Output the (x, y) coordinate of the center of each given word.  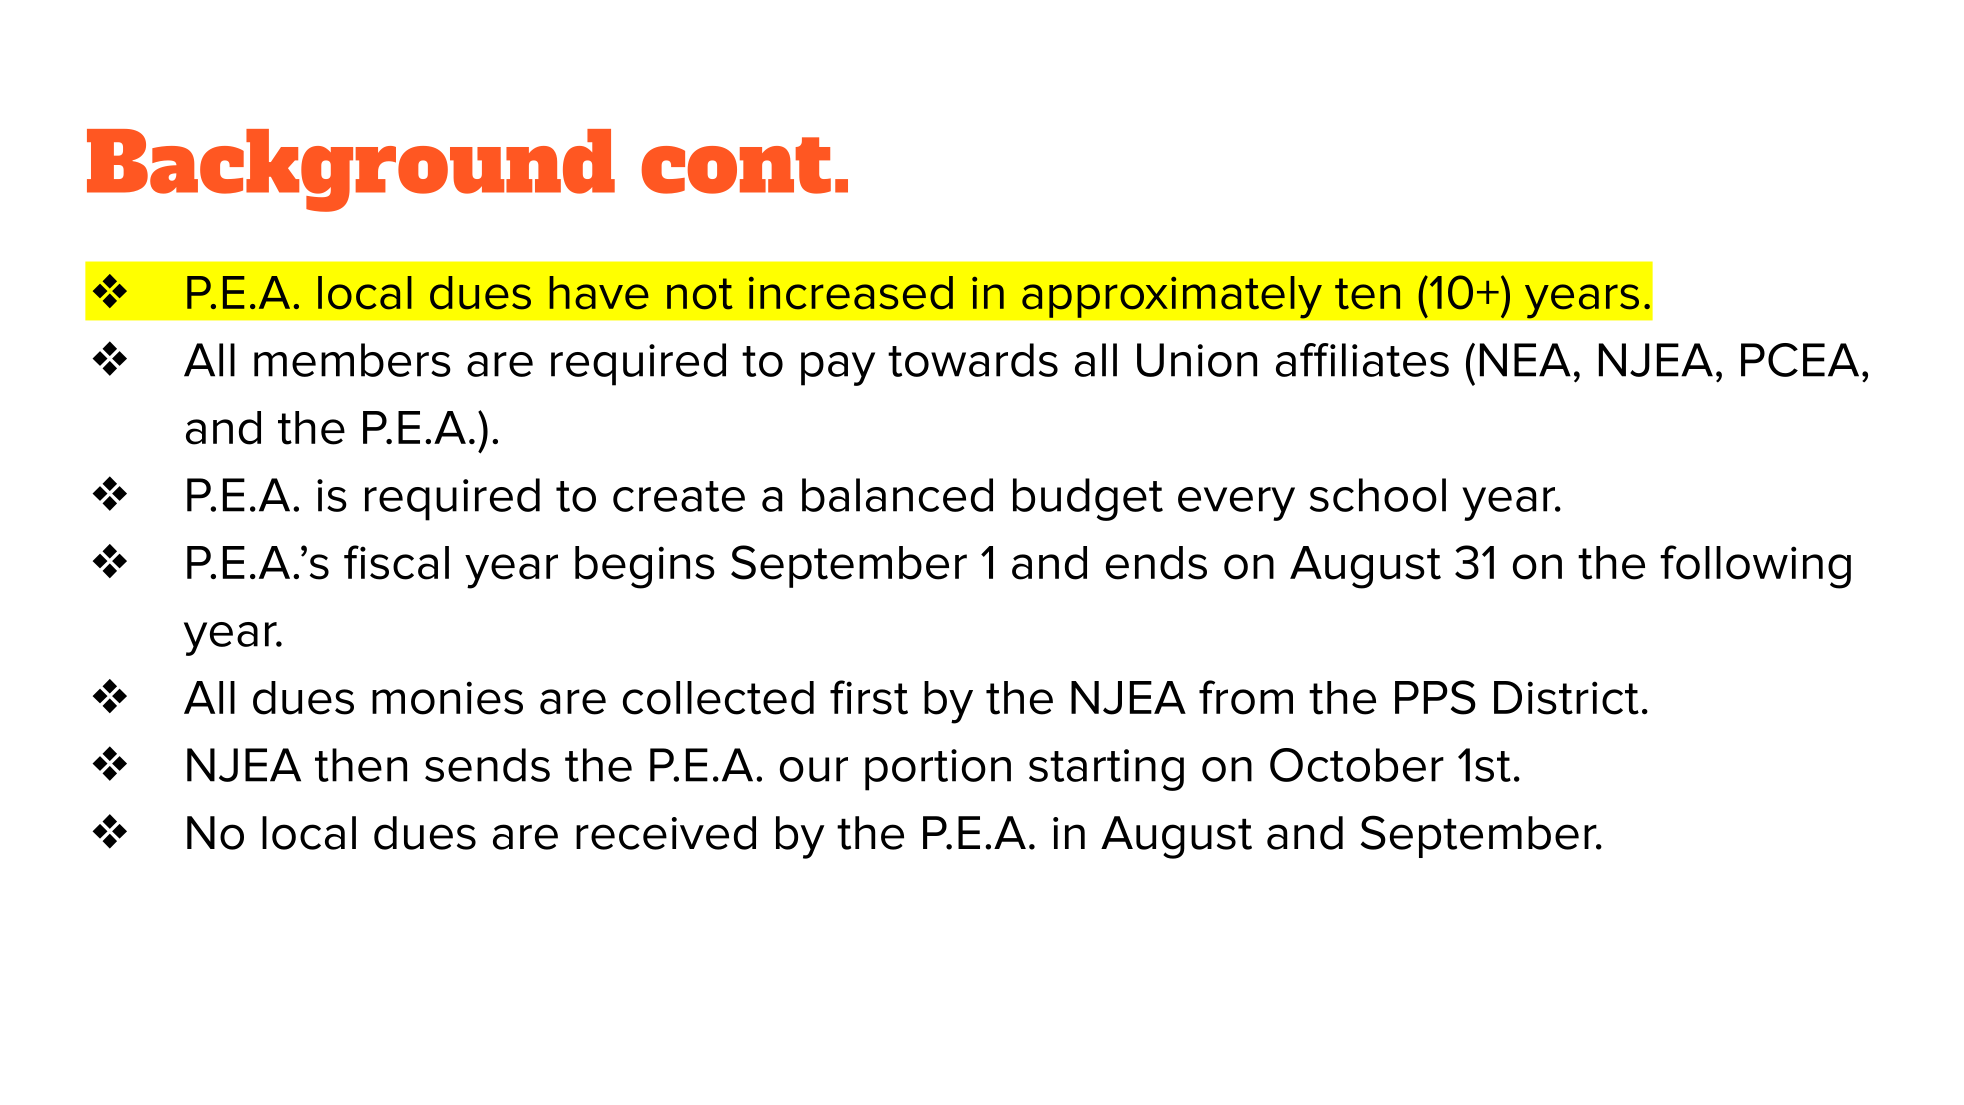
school (1378, 495)
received (666, 833)
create (679, 496)
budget (1088, 499)
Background (351, 170)
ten (1367, 294)
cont (736, 165)
